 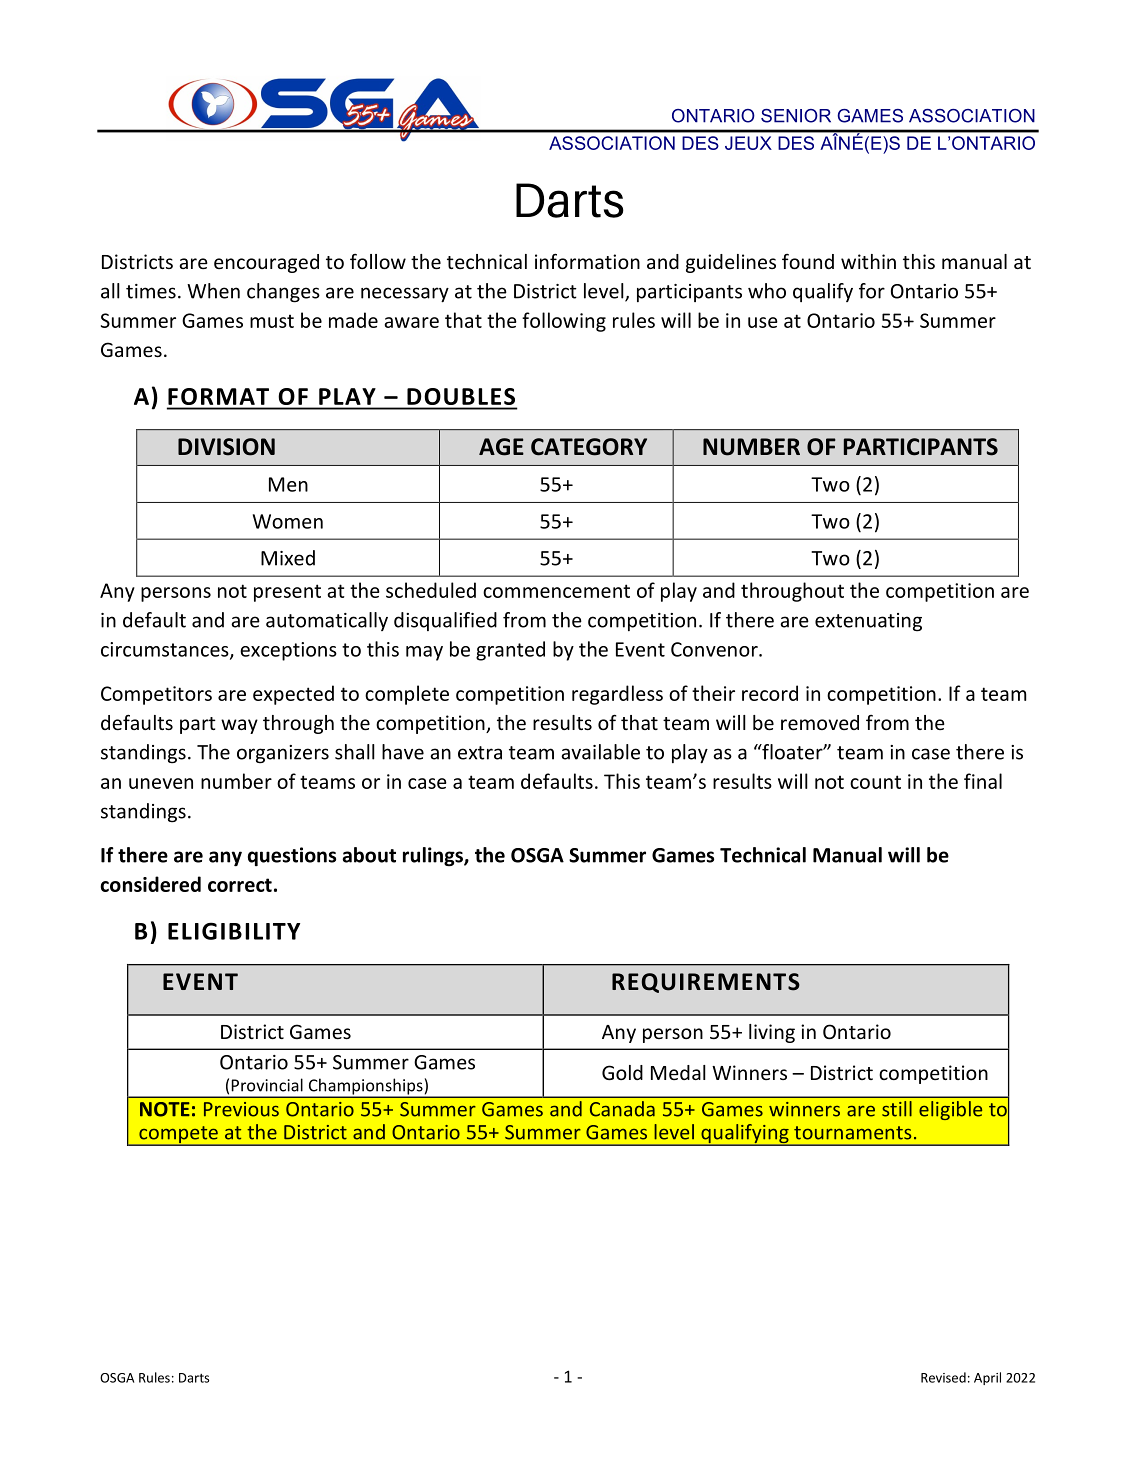 I want to click on compete, so click(x=178, y=1136).
